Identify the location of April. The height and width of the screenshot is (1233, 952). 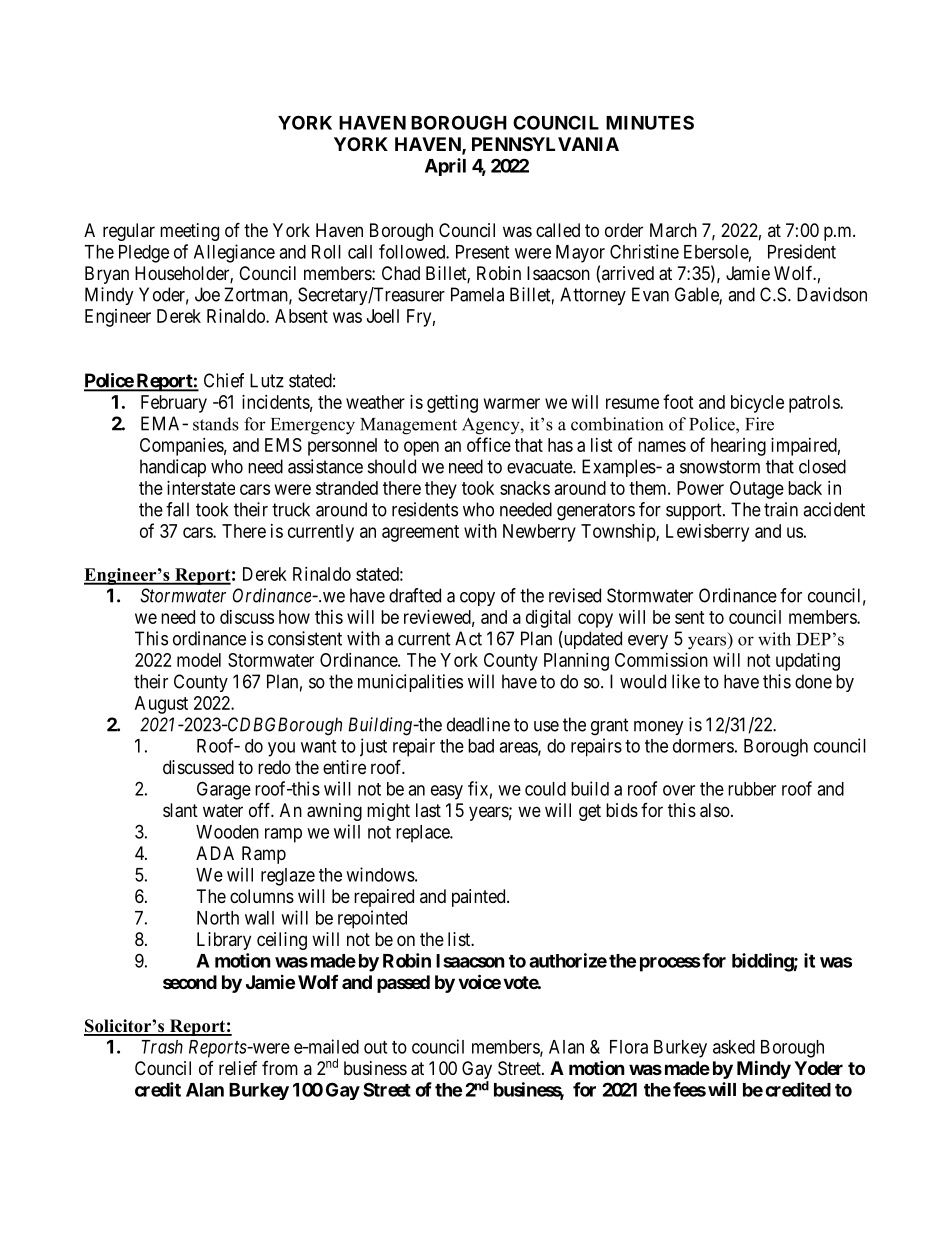
(445, 167).
